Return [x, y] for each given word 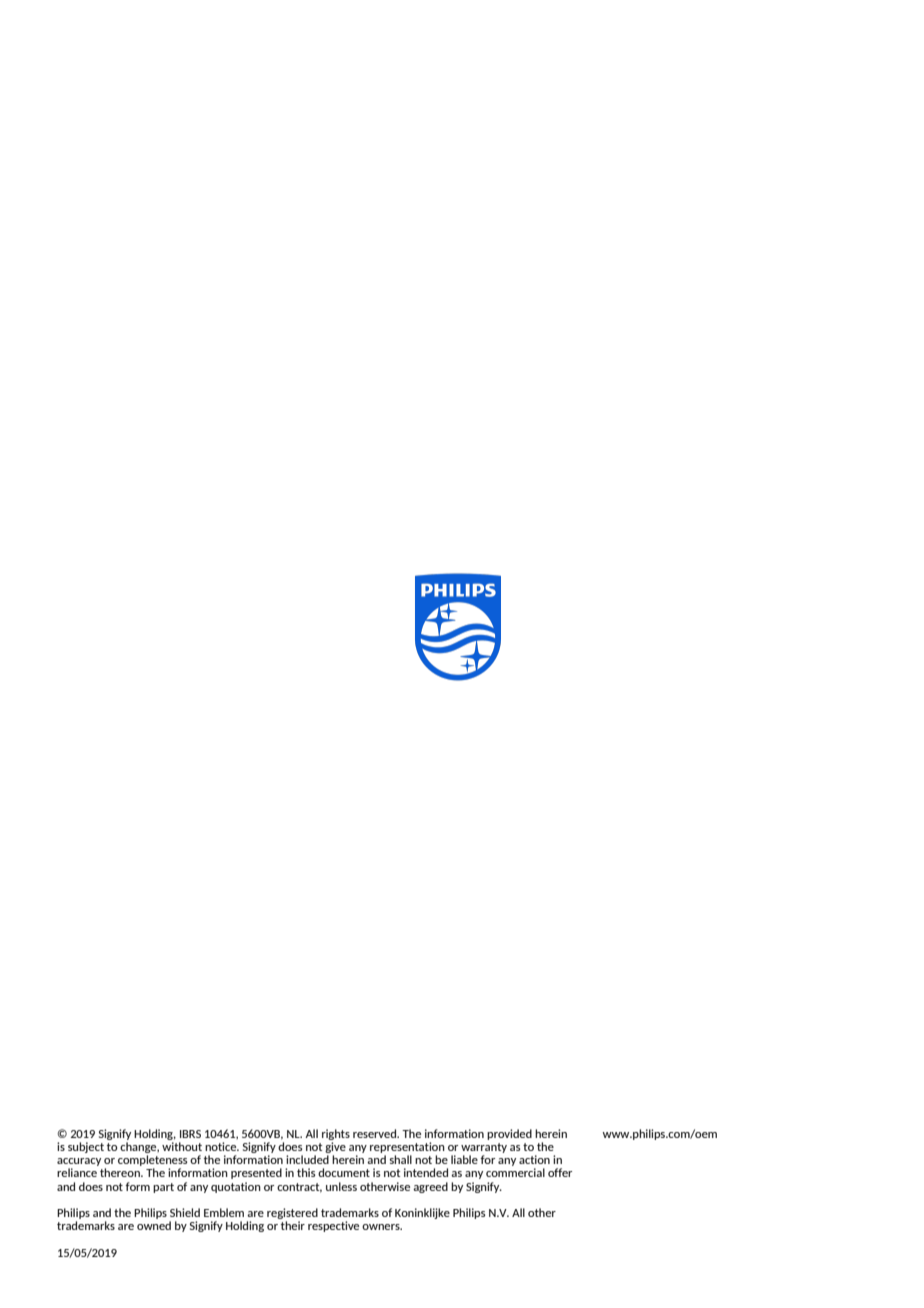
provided [509, 1134]
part [163, 1188]
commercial [515, 1172]
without [182, 1146]
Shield [185, 1212]
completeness [152, 1162]
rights [336, 1134]
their [293, 1225]
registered [292, 1215]
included [307, 1159]
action [534, 1159]
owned [154, 1225]
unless [341, 1186]
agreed [430, 1187]
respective [333, 1226]
